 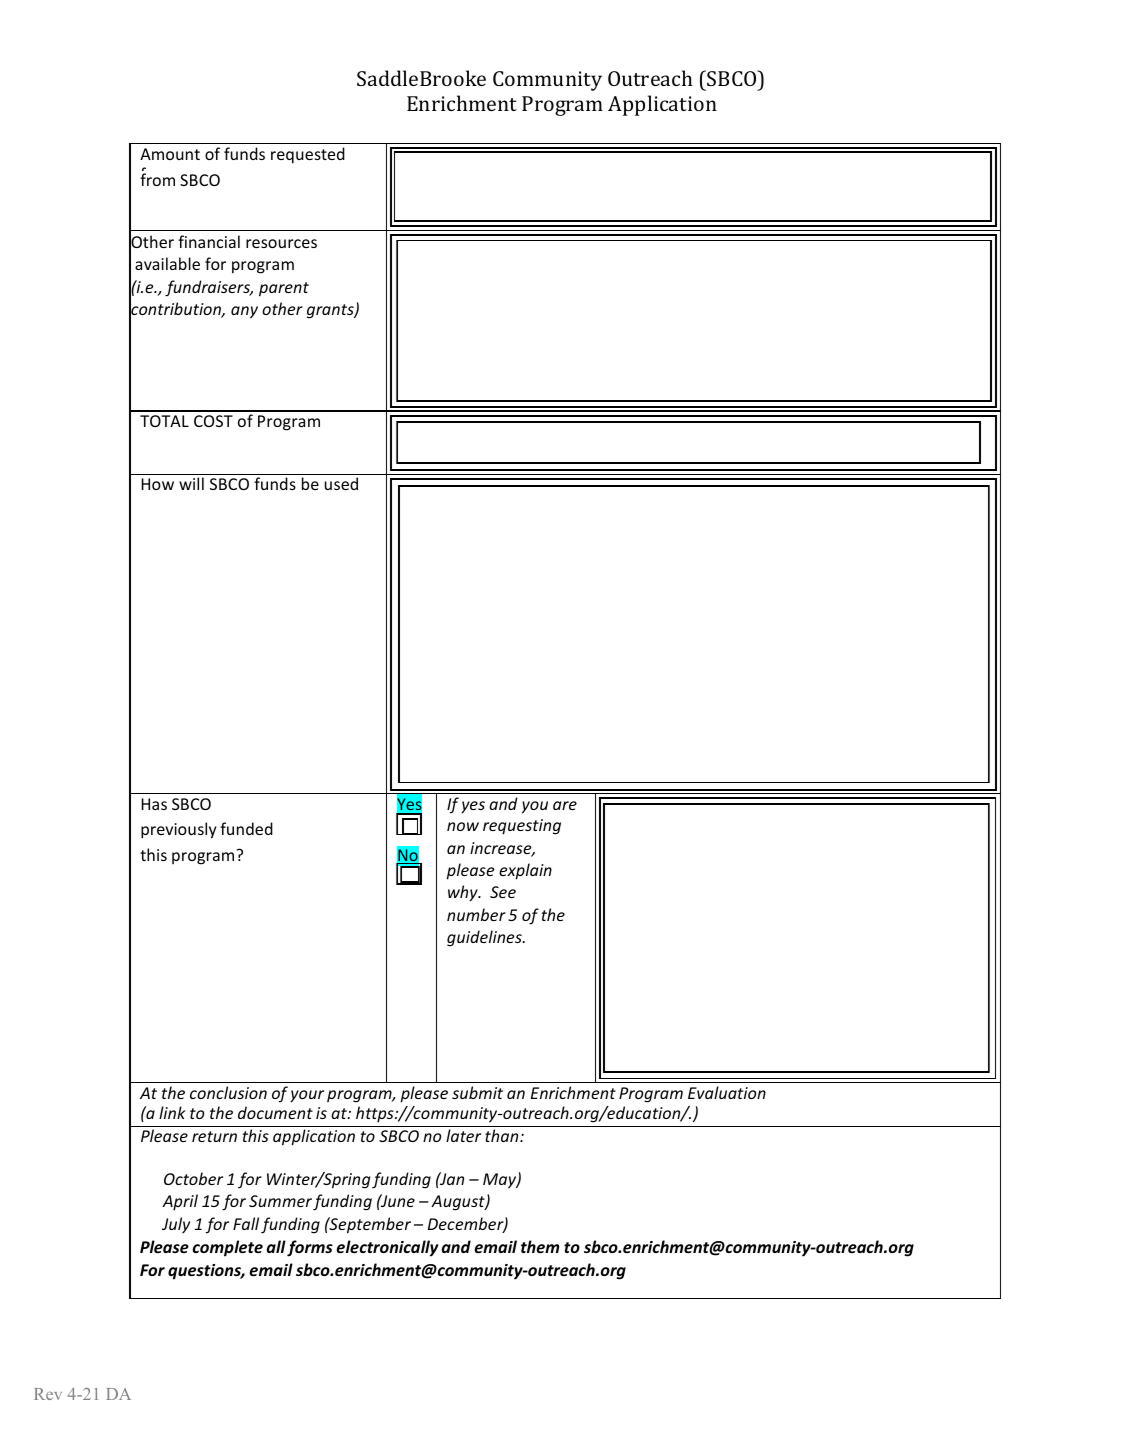 I want to click on resources, so click(x=281, y=243).
